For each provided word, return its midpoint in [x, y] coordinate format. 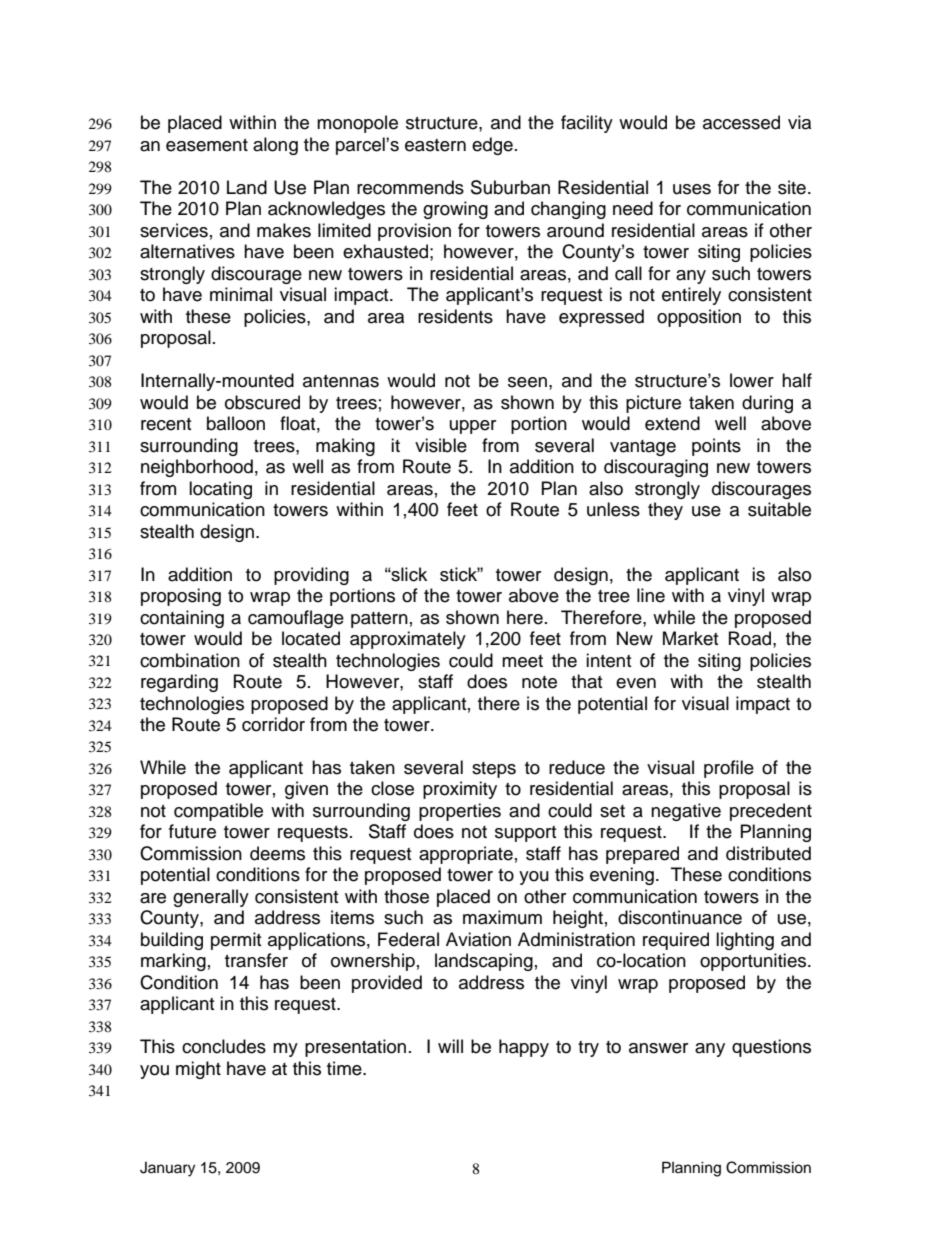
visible [441, 445]
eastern [435, 145]
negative [686, 812]
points [716, 447]
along [275, 146]
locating [220, 490]
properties [460, 812]
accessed [741, 122]
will [450, 1046]
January [167, 1169]
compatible [218, 812]
